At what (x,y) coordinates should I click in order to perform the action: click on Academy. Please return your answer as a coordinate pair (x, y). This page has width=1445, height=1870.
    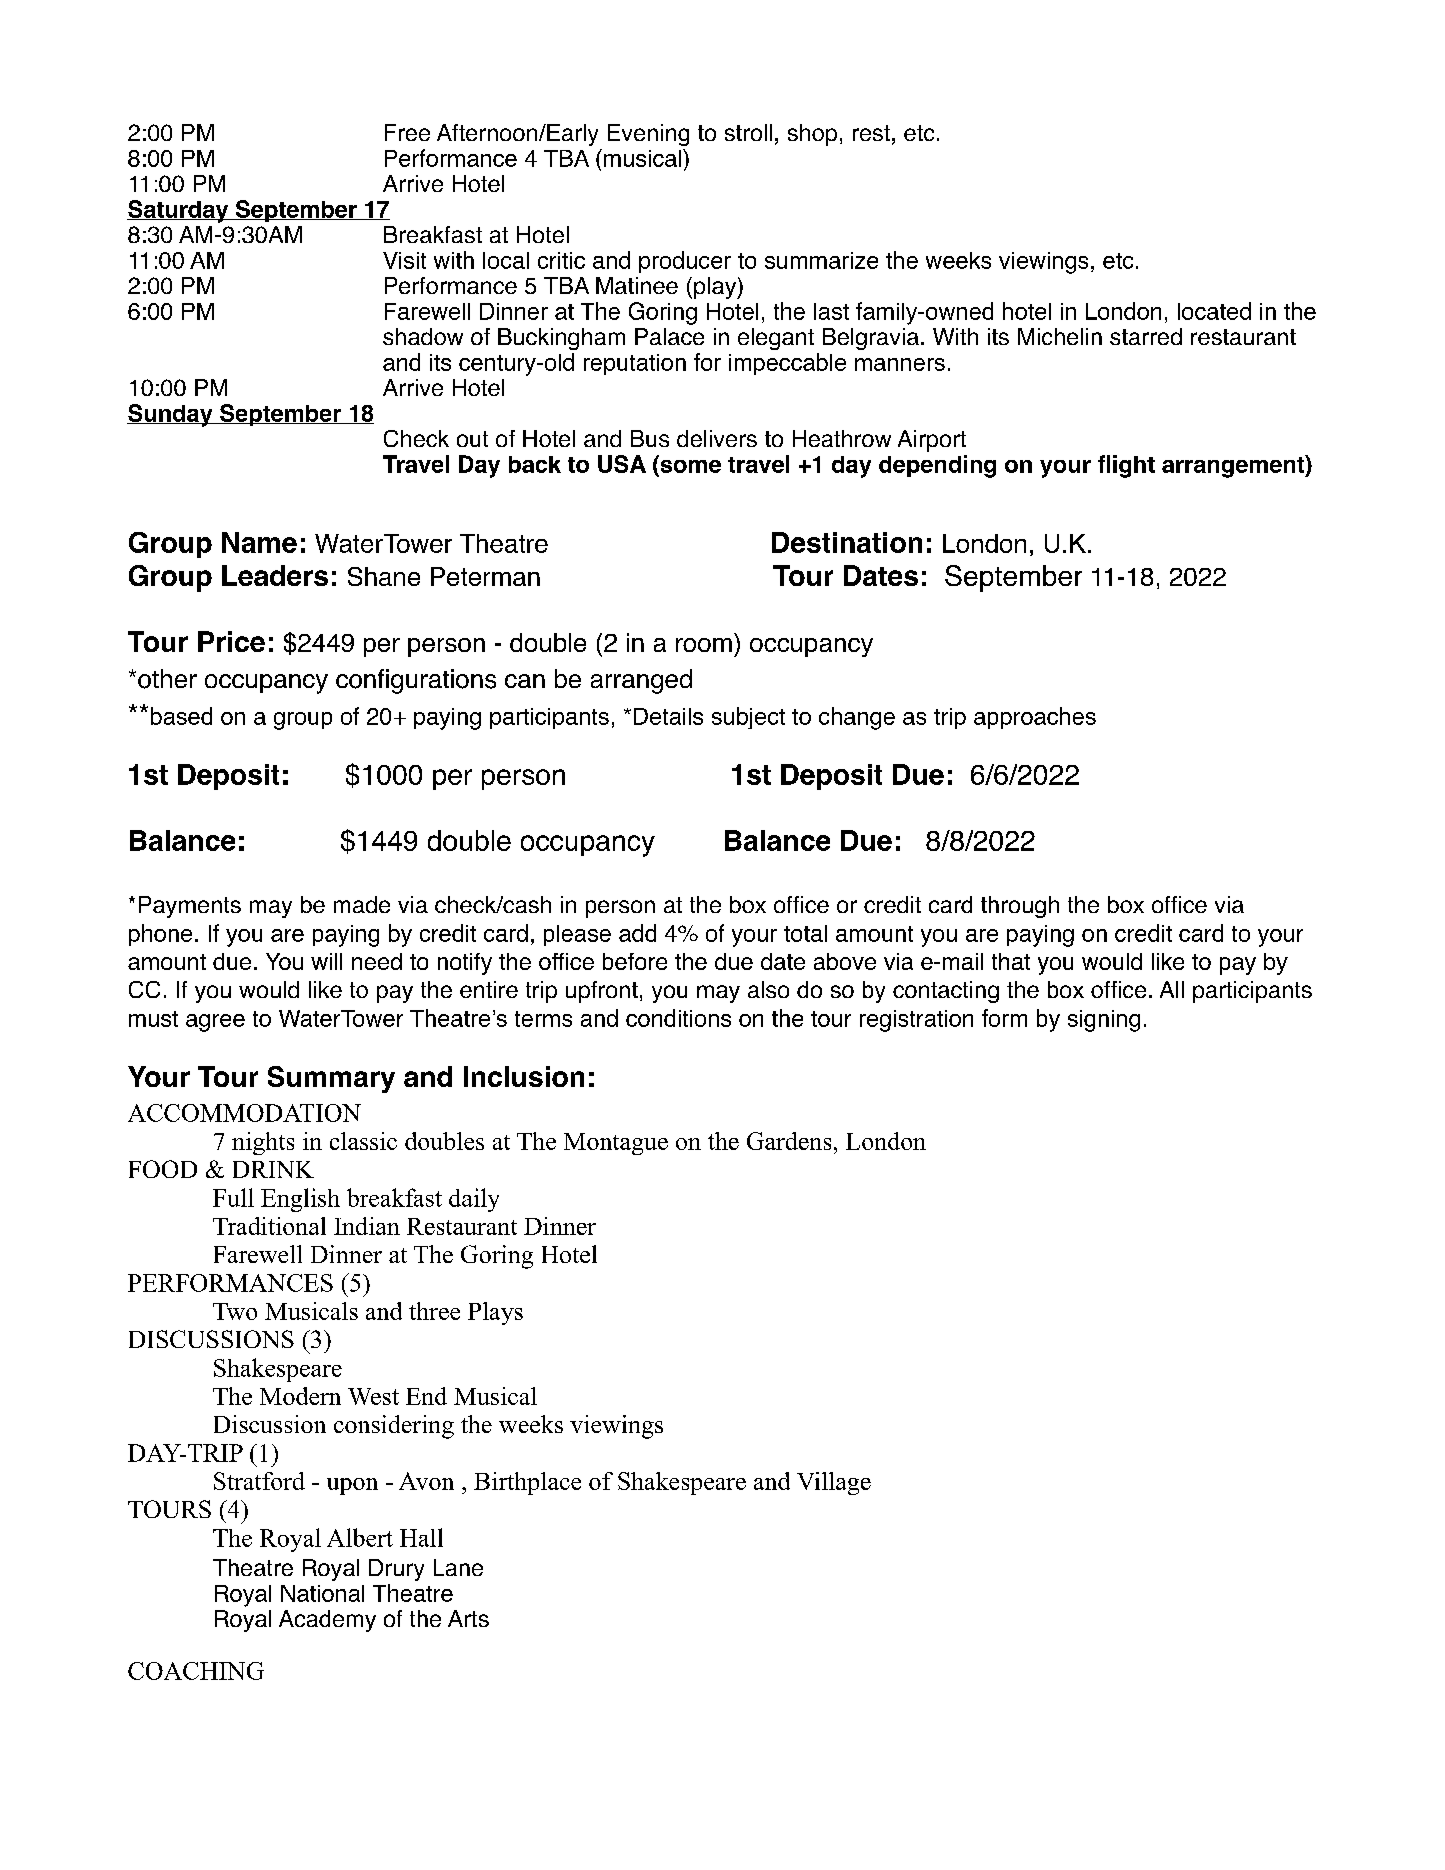
    Looking at the image, I should click on (327, 1621).
